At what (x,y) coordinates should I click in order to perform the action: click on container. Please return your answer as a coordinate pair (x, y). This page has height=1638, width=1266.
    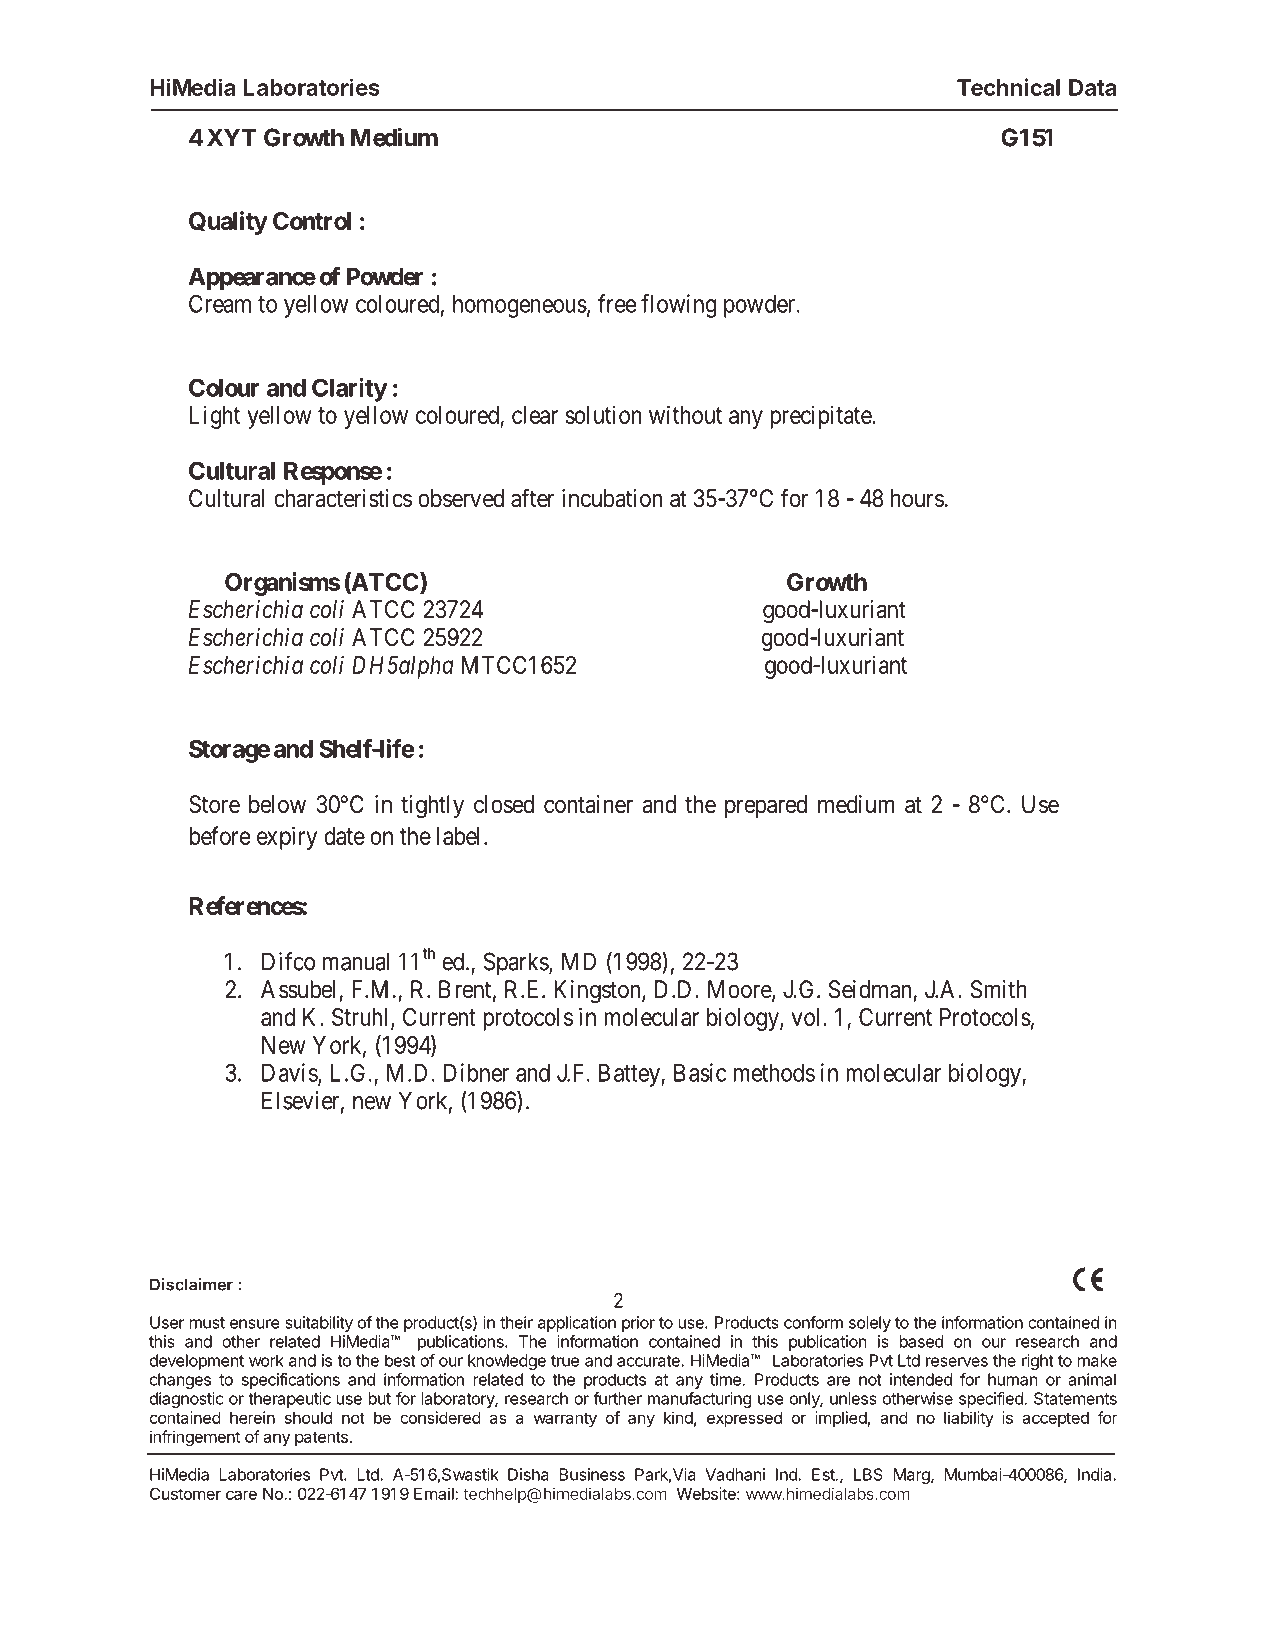
    Looking at the image, I should click on (588, 804).
